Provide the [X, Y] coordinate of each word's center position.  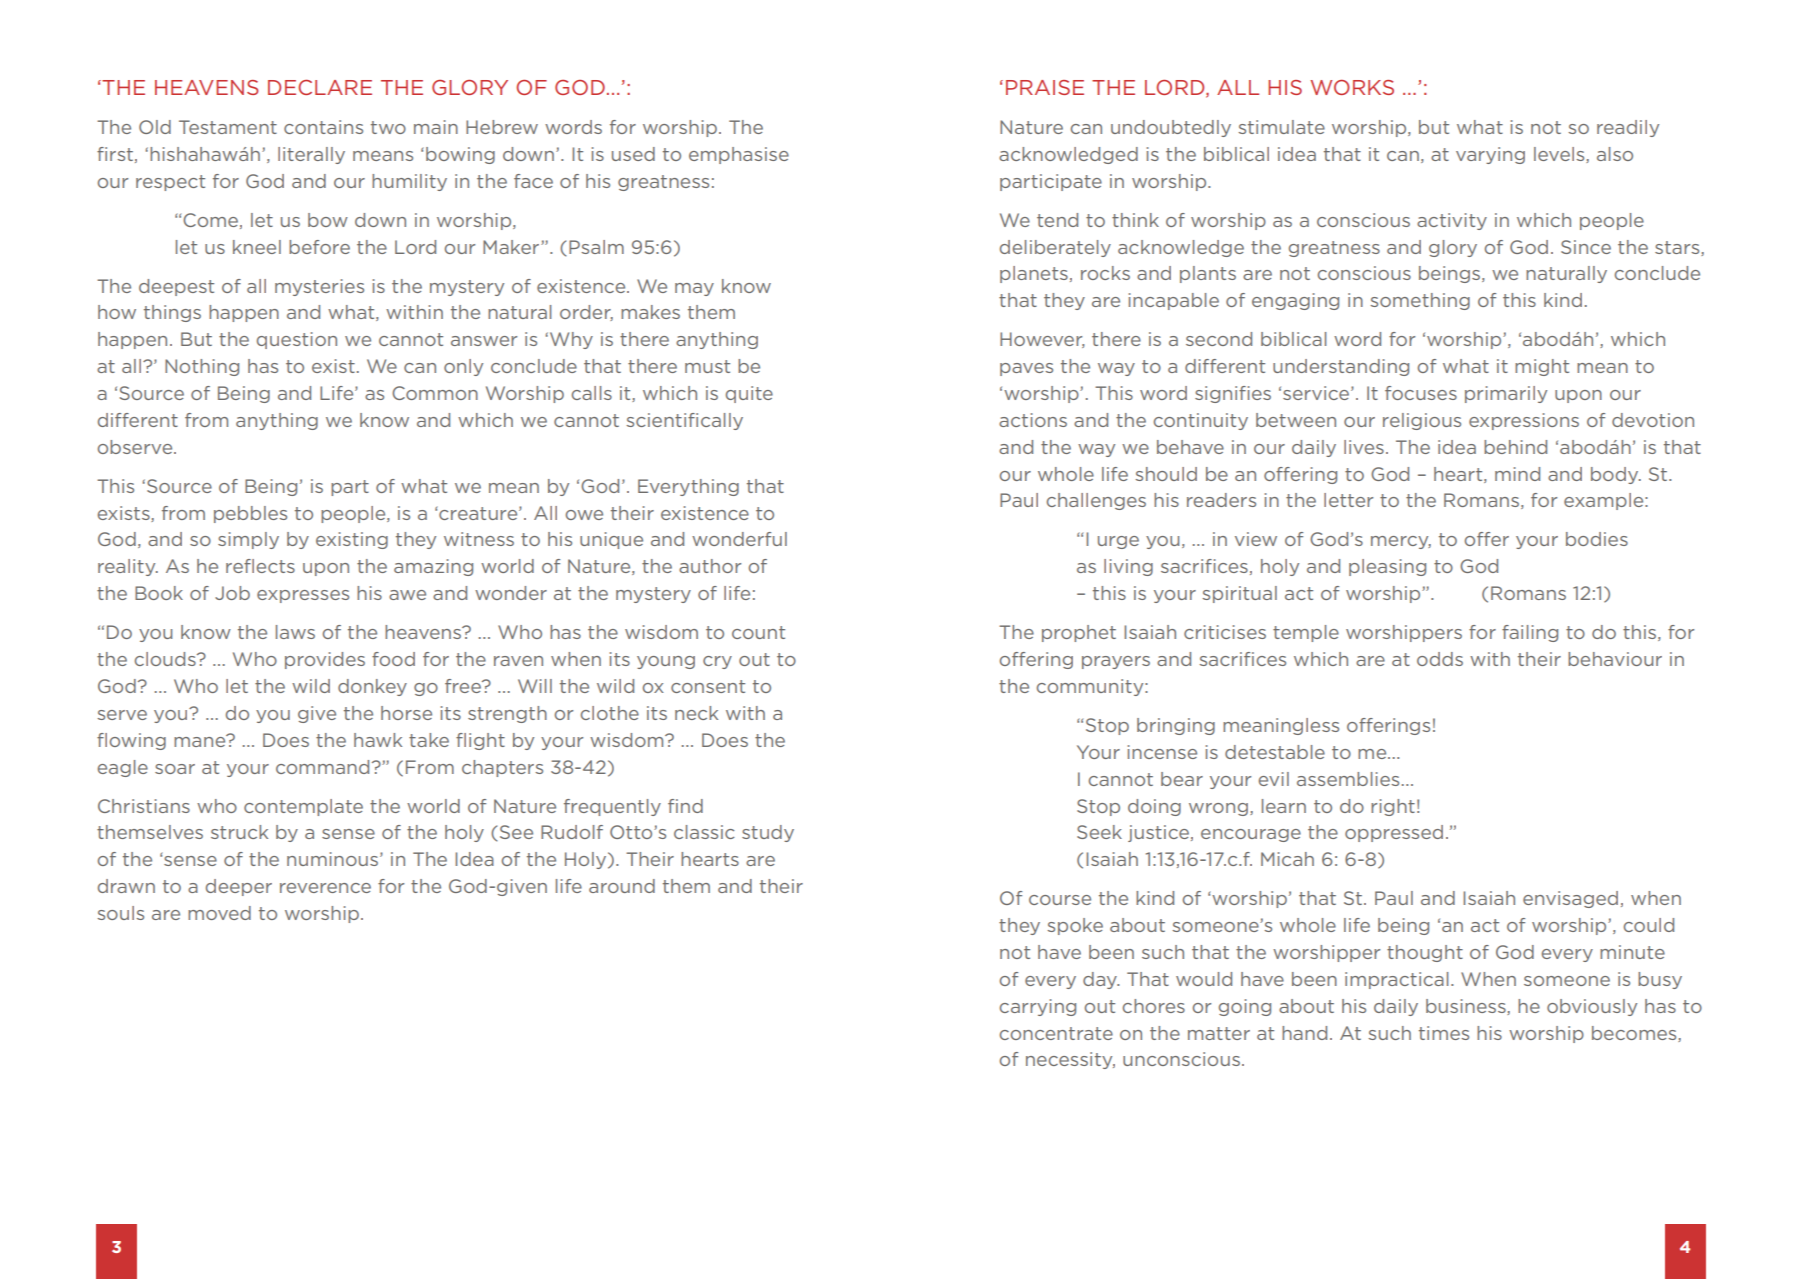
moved [219, 913]
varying [1490, 155]
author [710, 566]
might [1542, 367]
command [322, 767]
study [768, 833]
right [1393, 807]
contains [323, 127]
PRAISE [1045, 87]
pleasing [1387, 567]
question [297, 340]
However [1042, 340]
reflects [260, 566]
